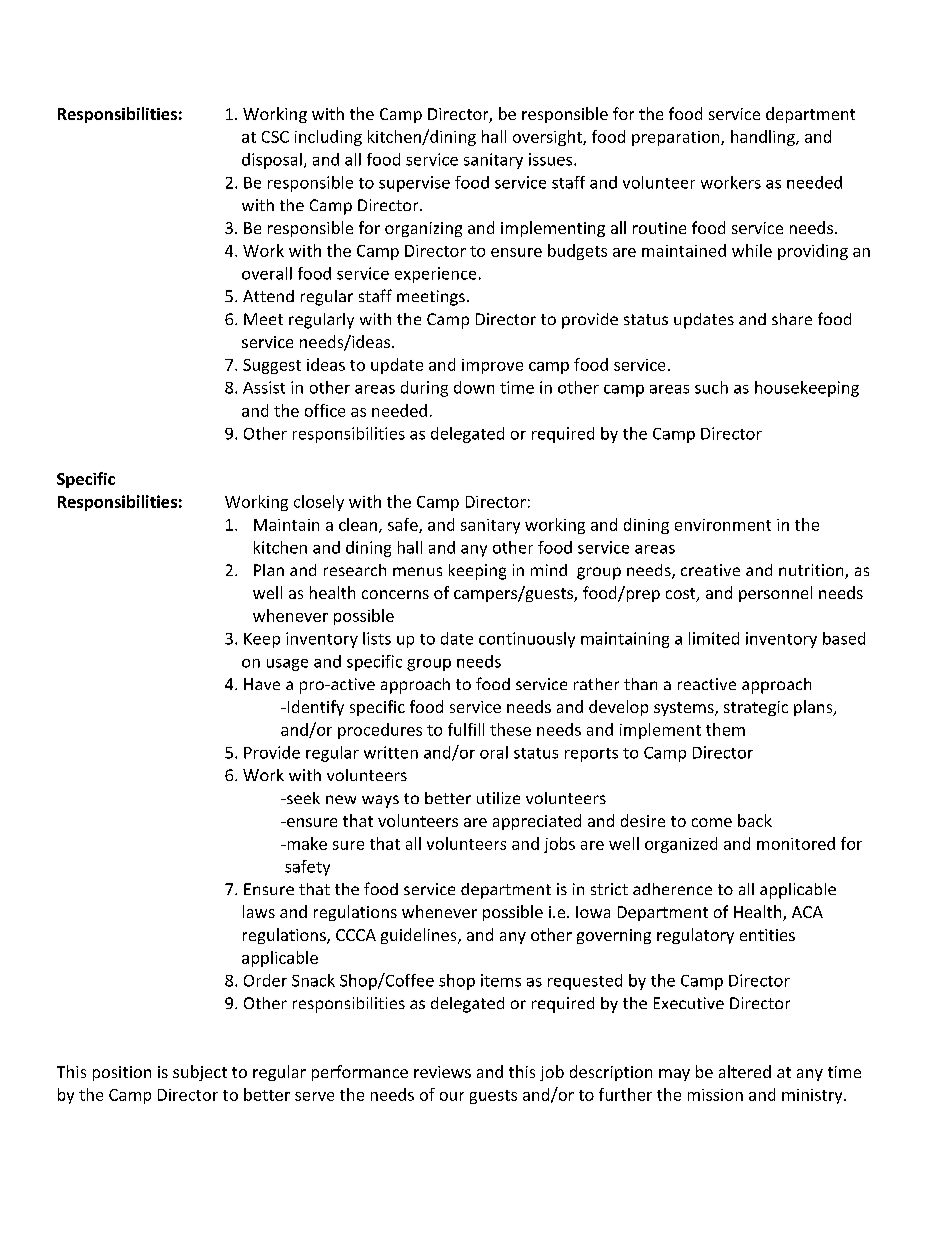 Image resolution: width=952 pixels, height=1233 pixels. I want to click on disposal, so click(272, 161).
